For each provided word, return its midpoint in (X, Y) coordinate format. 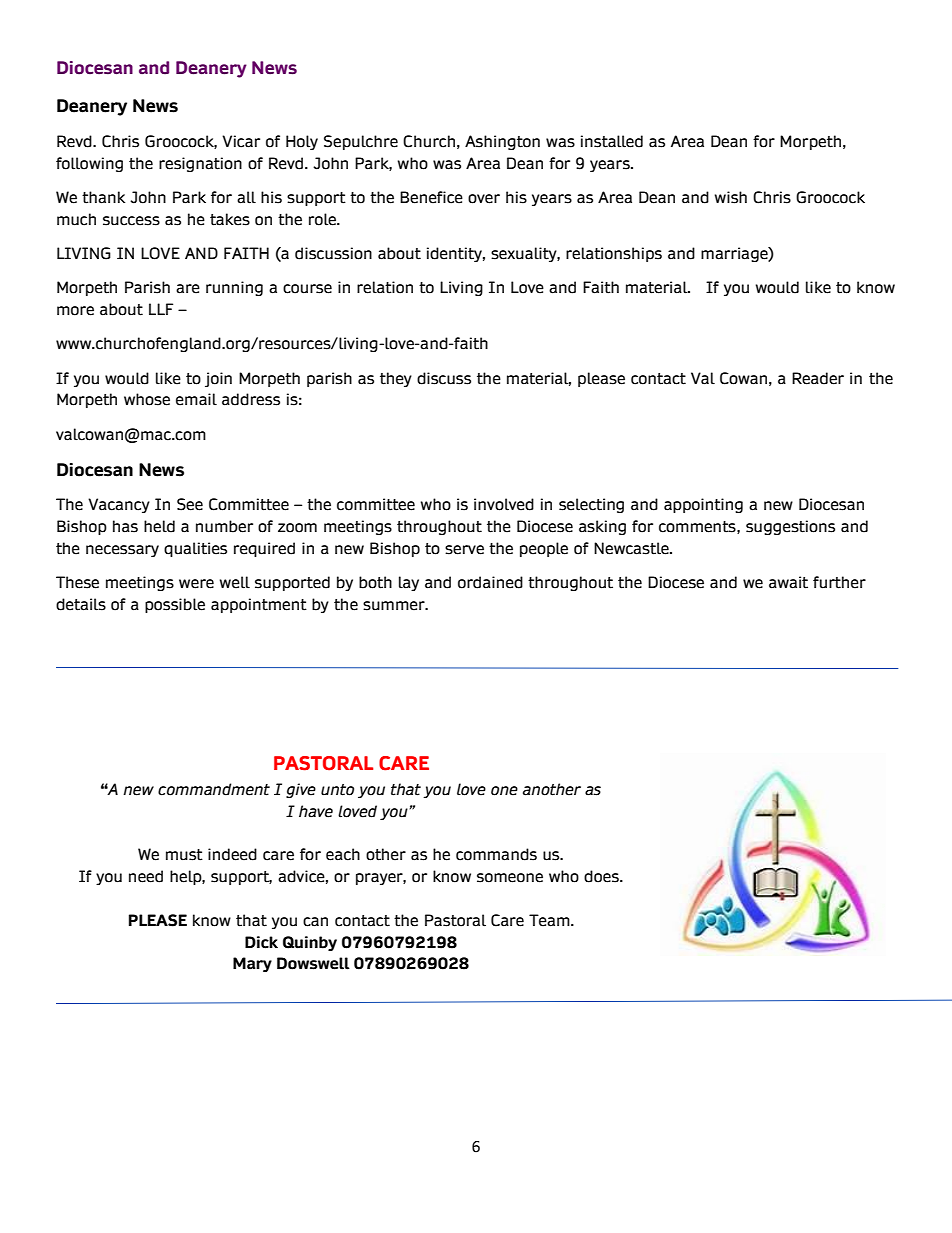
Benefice (431, 197)
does (602, 876)
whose (147, 399)
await (788, 582)
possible (175, 605)
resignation (200, 164)
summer (395, 606)
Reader (818, 378)
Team (550, 920)
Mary (252, 964)
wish (731, 197)
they (396, 379)
